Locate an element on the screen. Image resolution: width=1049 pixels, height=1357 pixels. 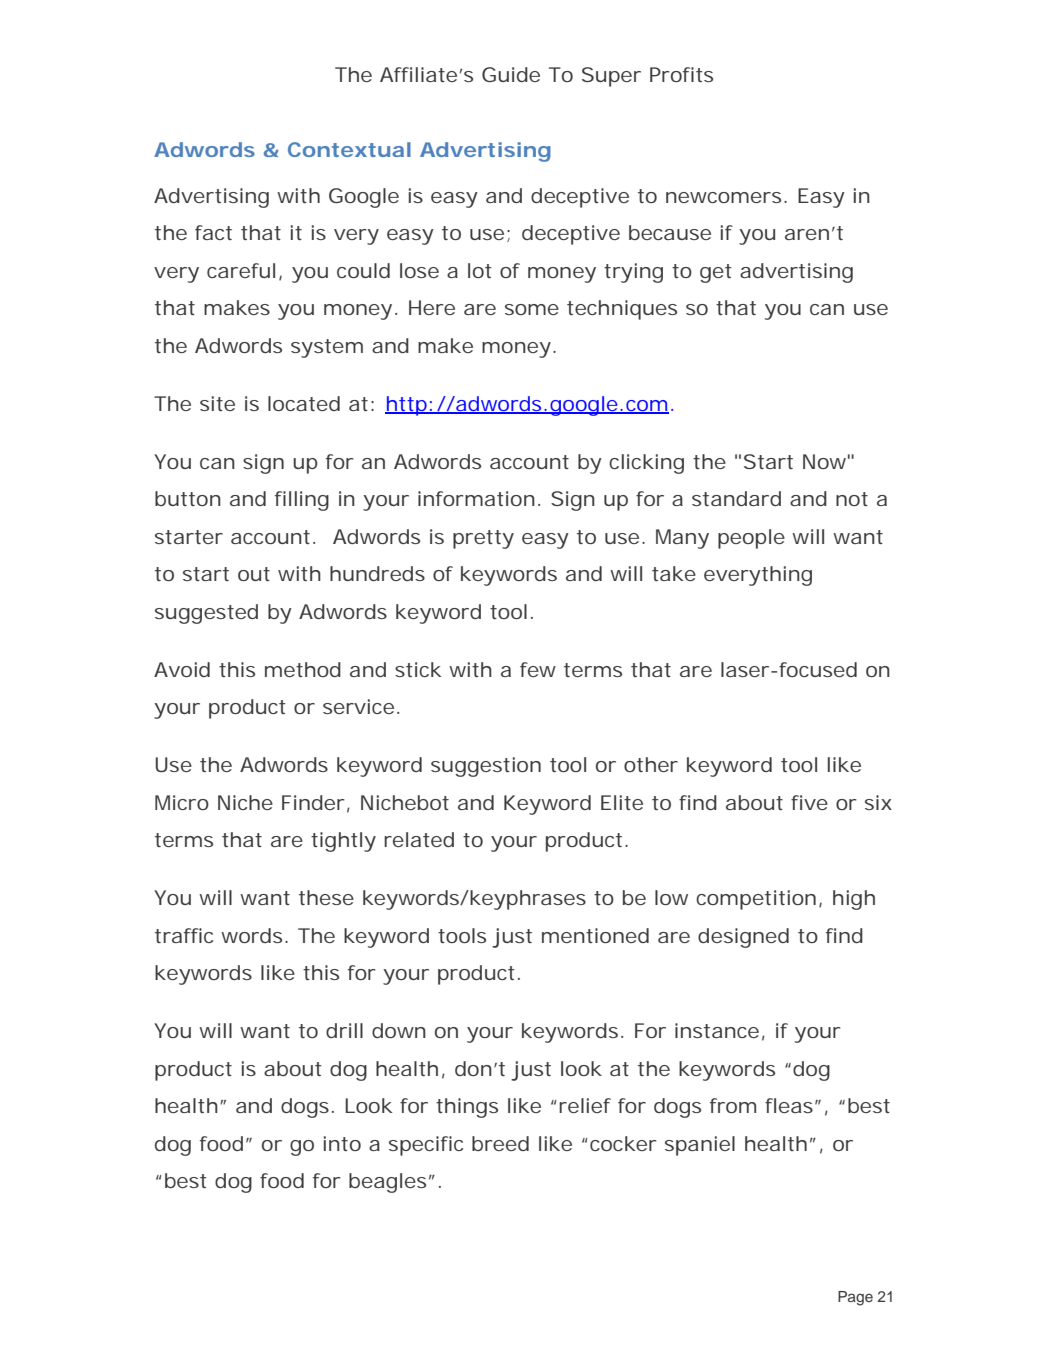
Guide is located at coordinates (511, 74).
